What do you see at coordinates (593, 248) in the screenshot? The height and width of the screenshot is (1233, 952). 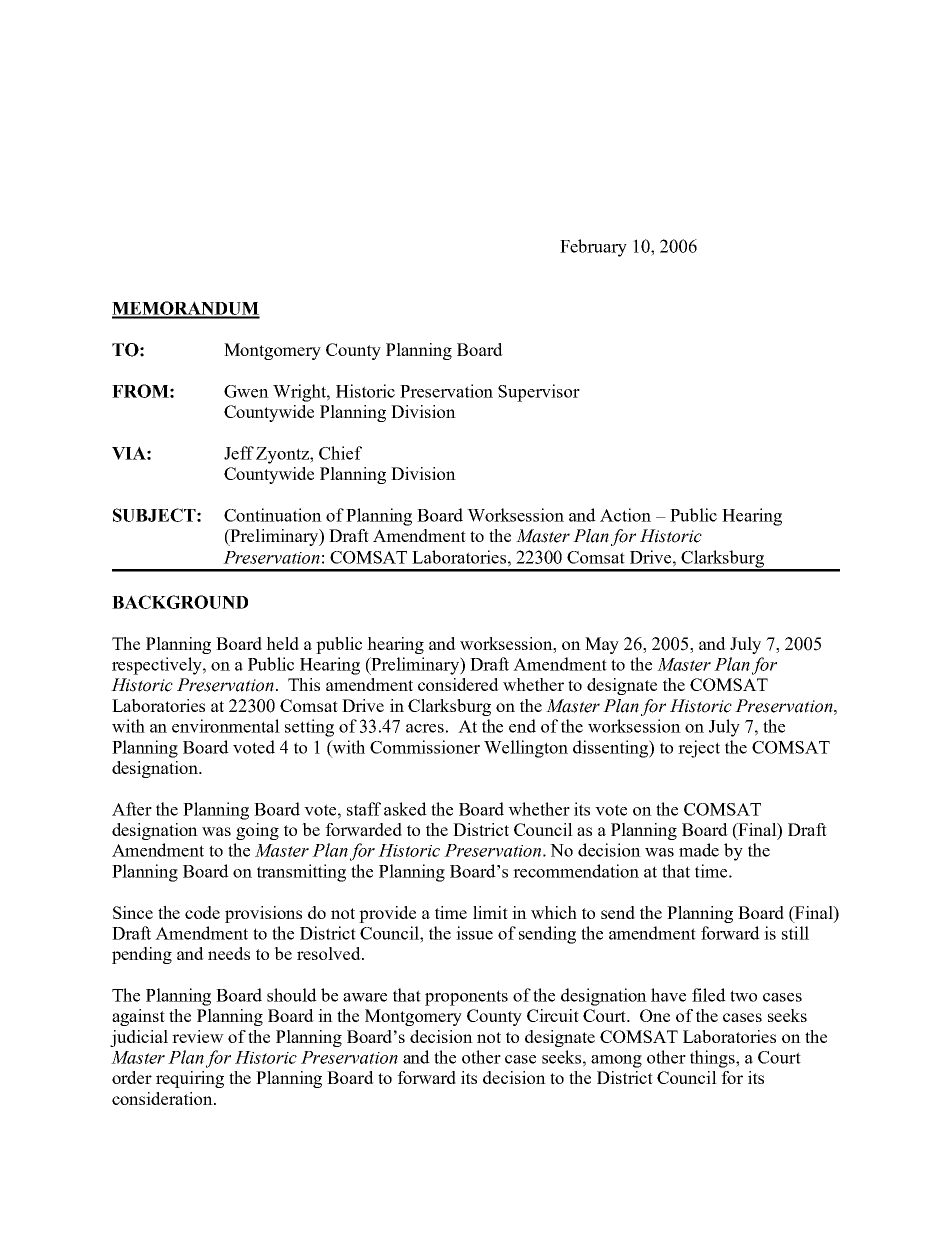 I see `February` at bounding box center [593, 248].
